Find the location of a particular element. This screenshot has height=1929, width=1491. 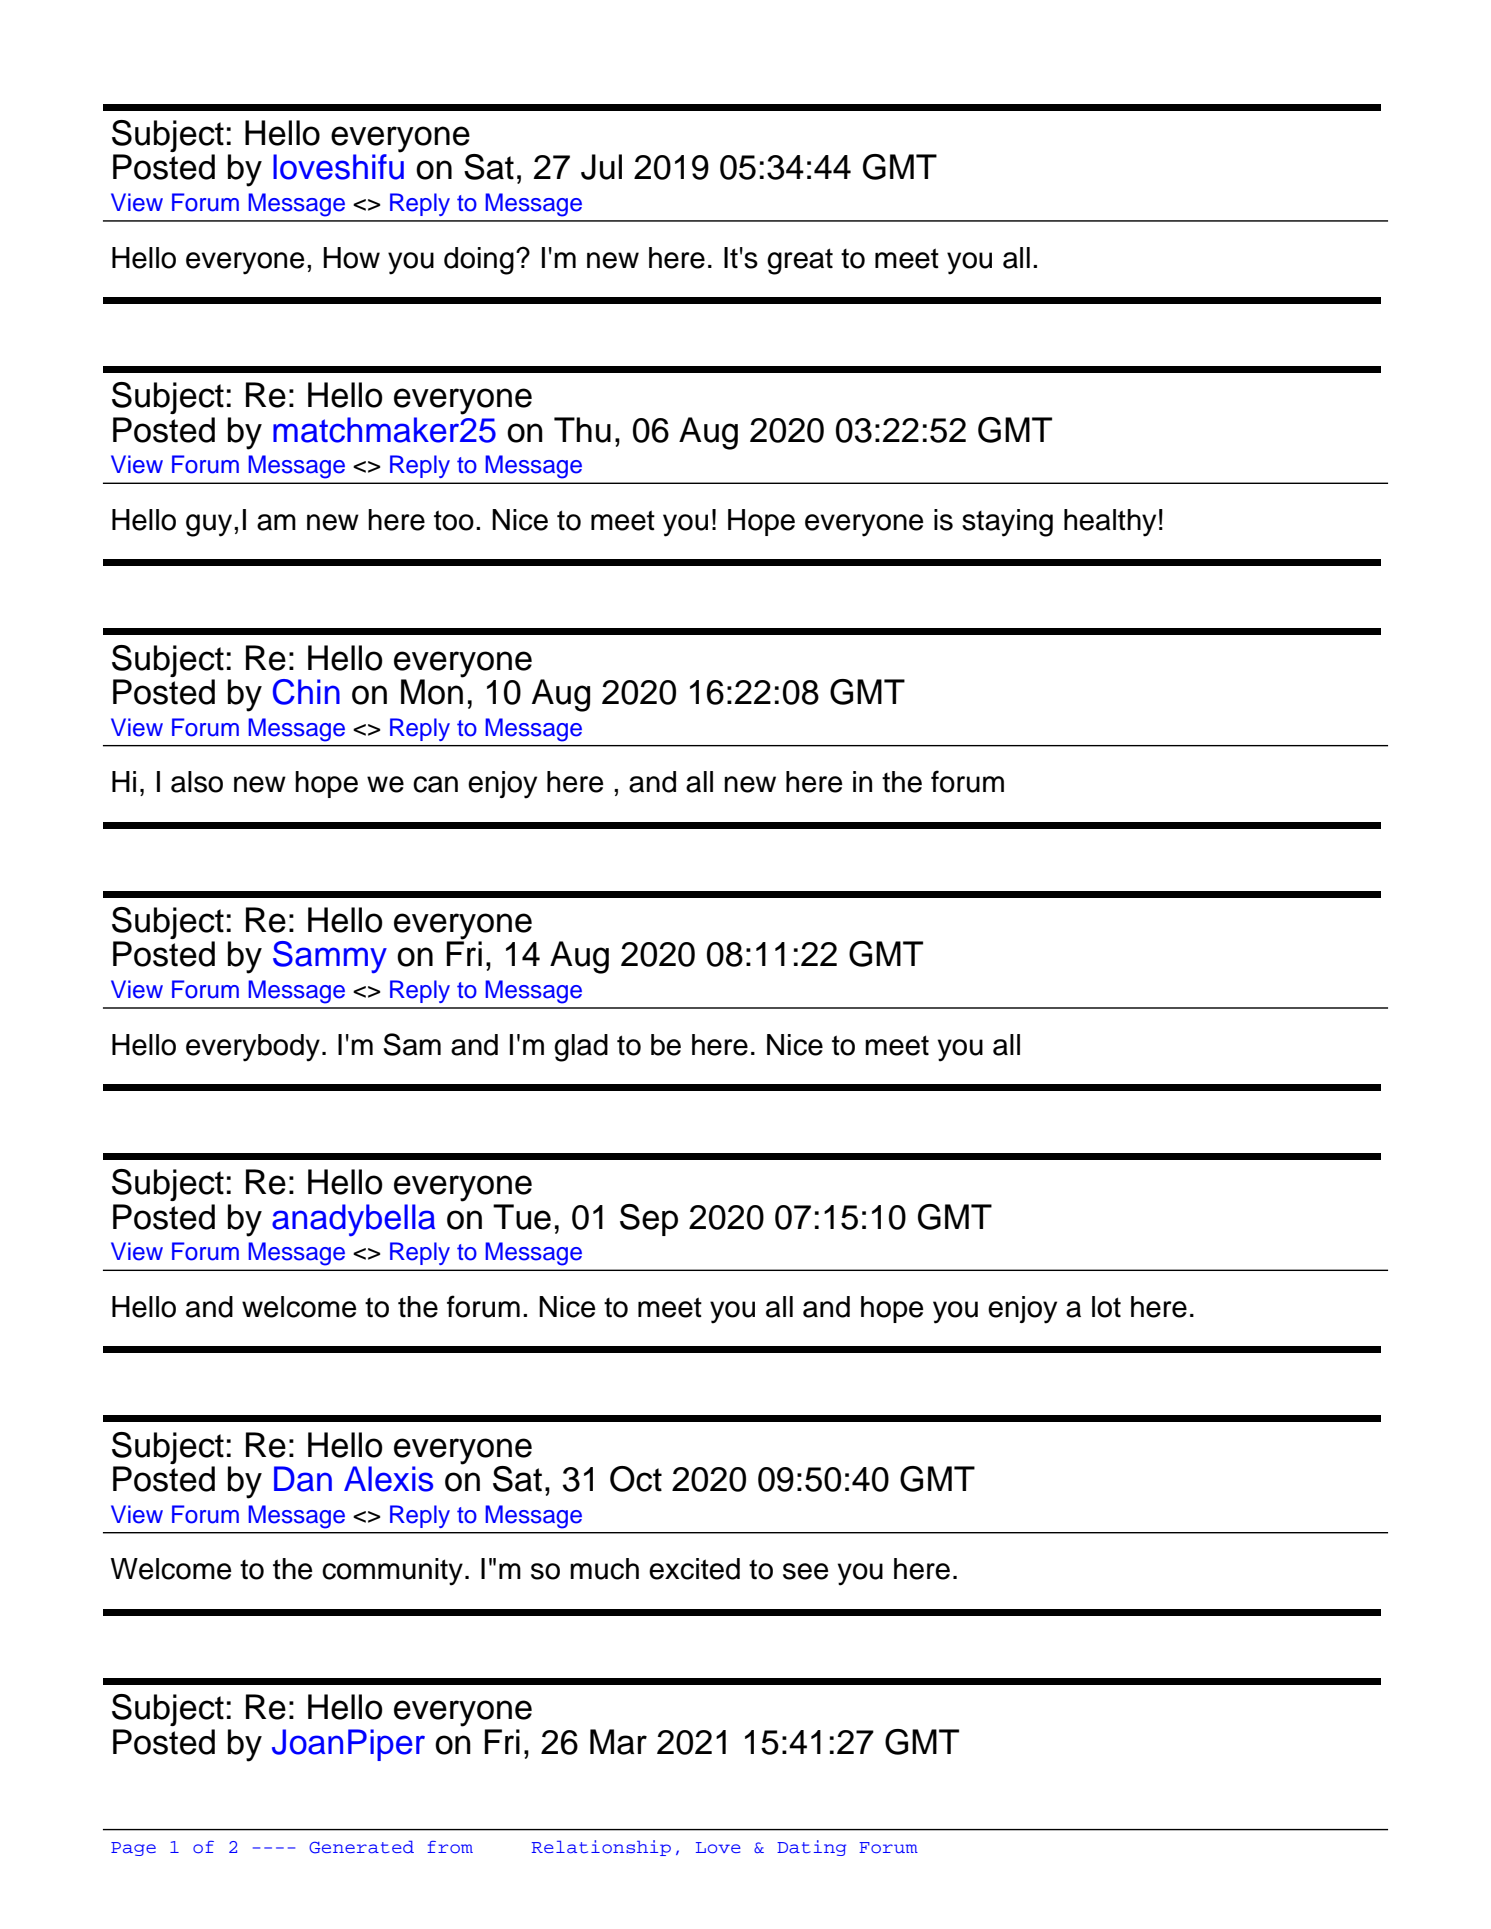

healthy is located at coordinates (1110, 523).
